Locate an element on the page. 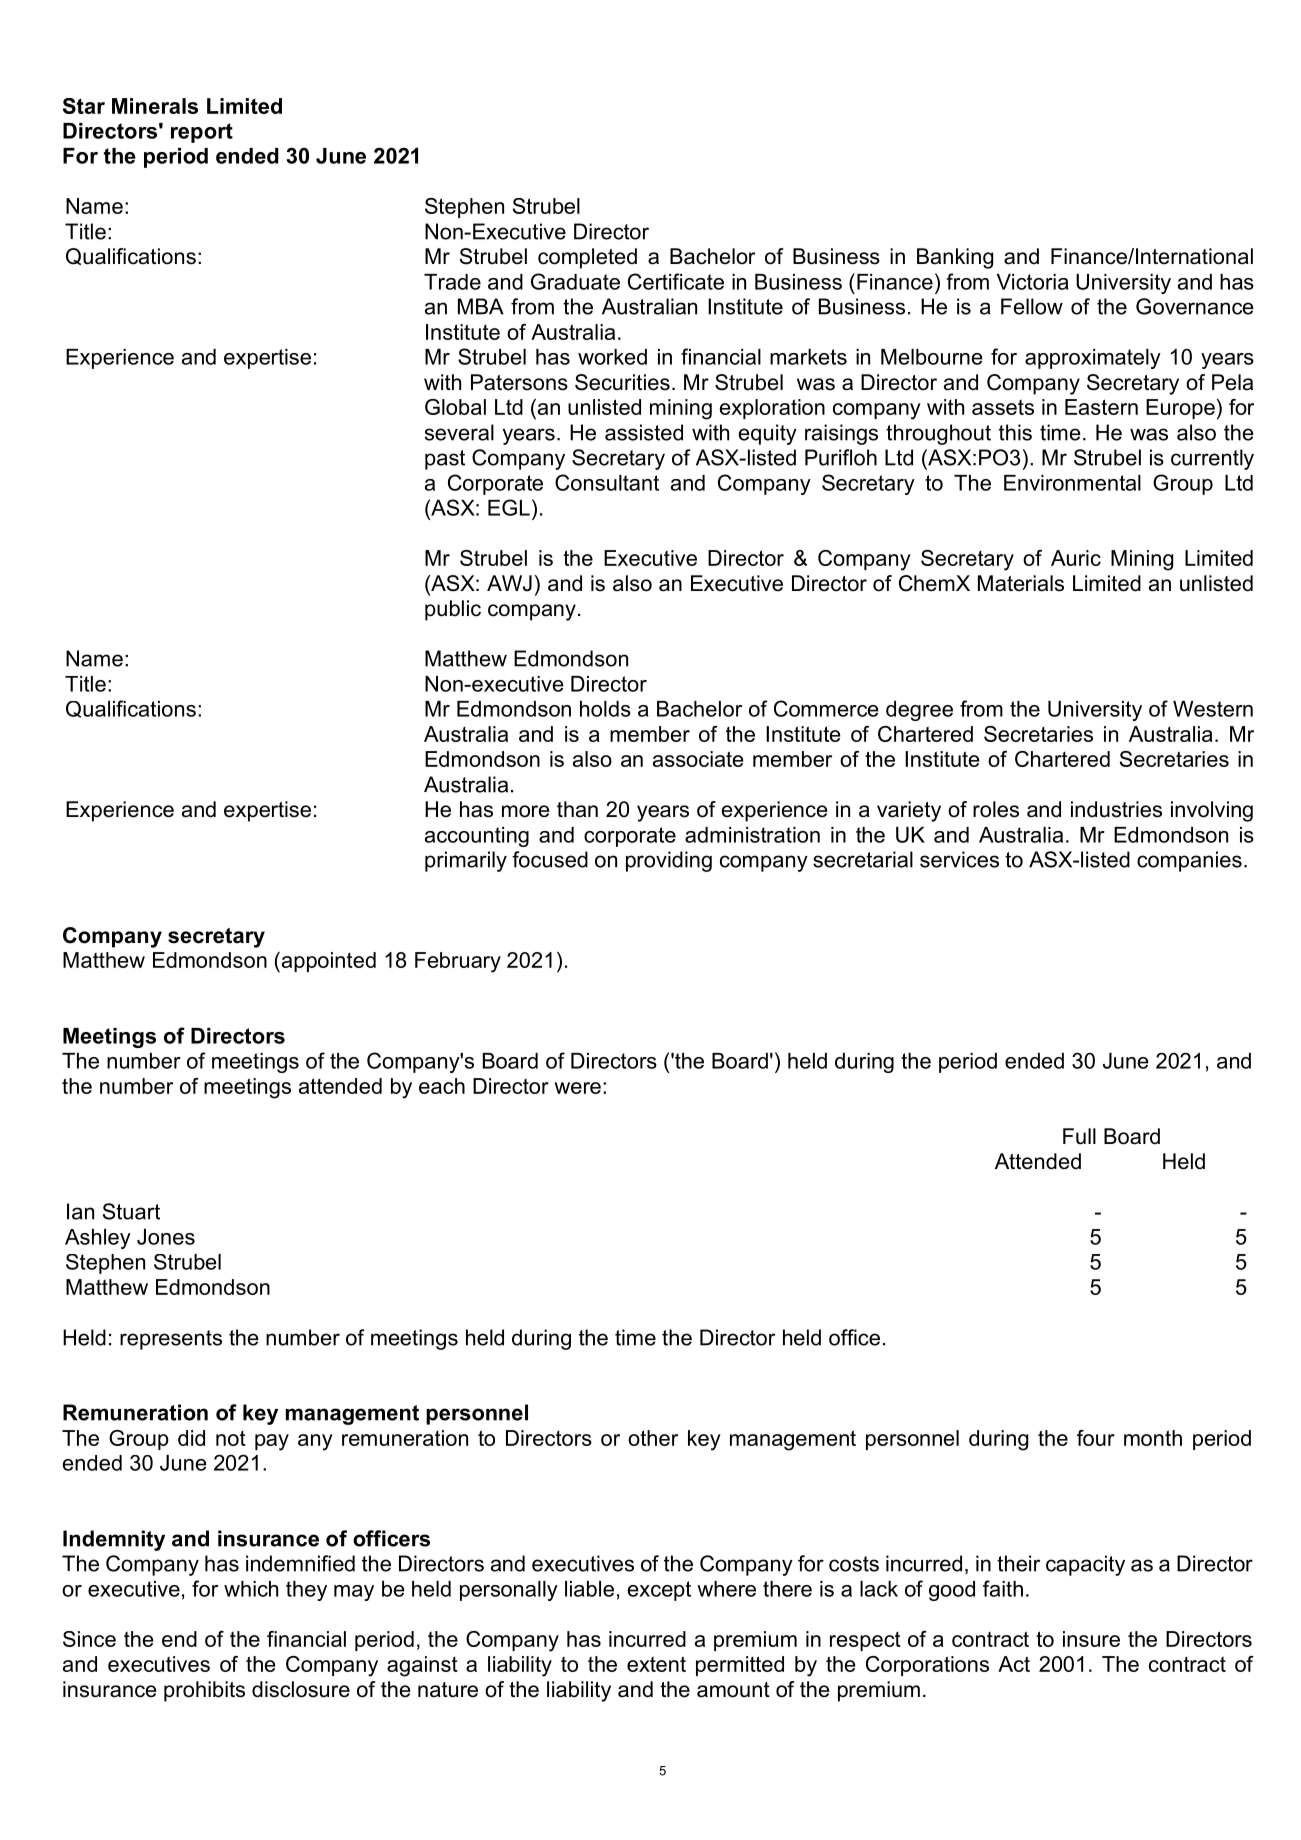 This image has height=1840, width=1301. Materials is located at coordinates (1021, 583).
